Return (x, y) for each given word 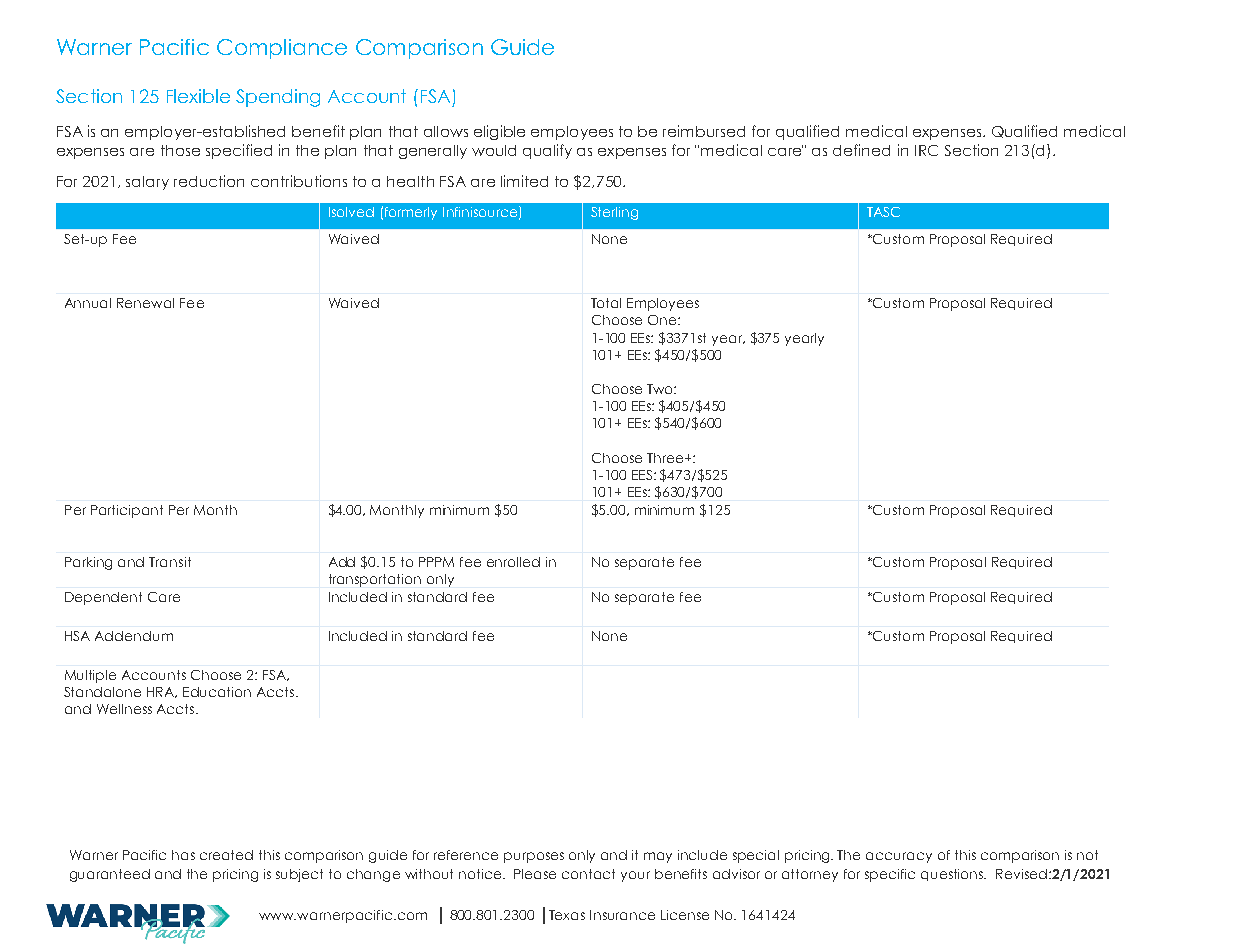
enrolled (513, 562)
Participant (127, 511)
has (183, 855)
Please (535, 874)
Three (666, 458)
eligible (499, 132)
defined (861, 150)
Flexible (198, 96)
